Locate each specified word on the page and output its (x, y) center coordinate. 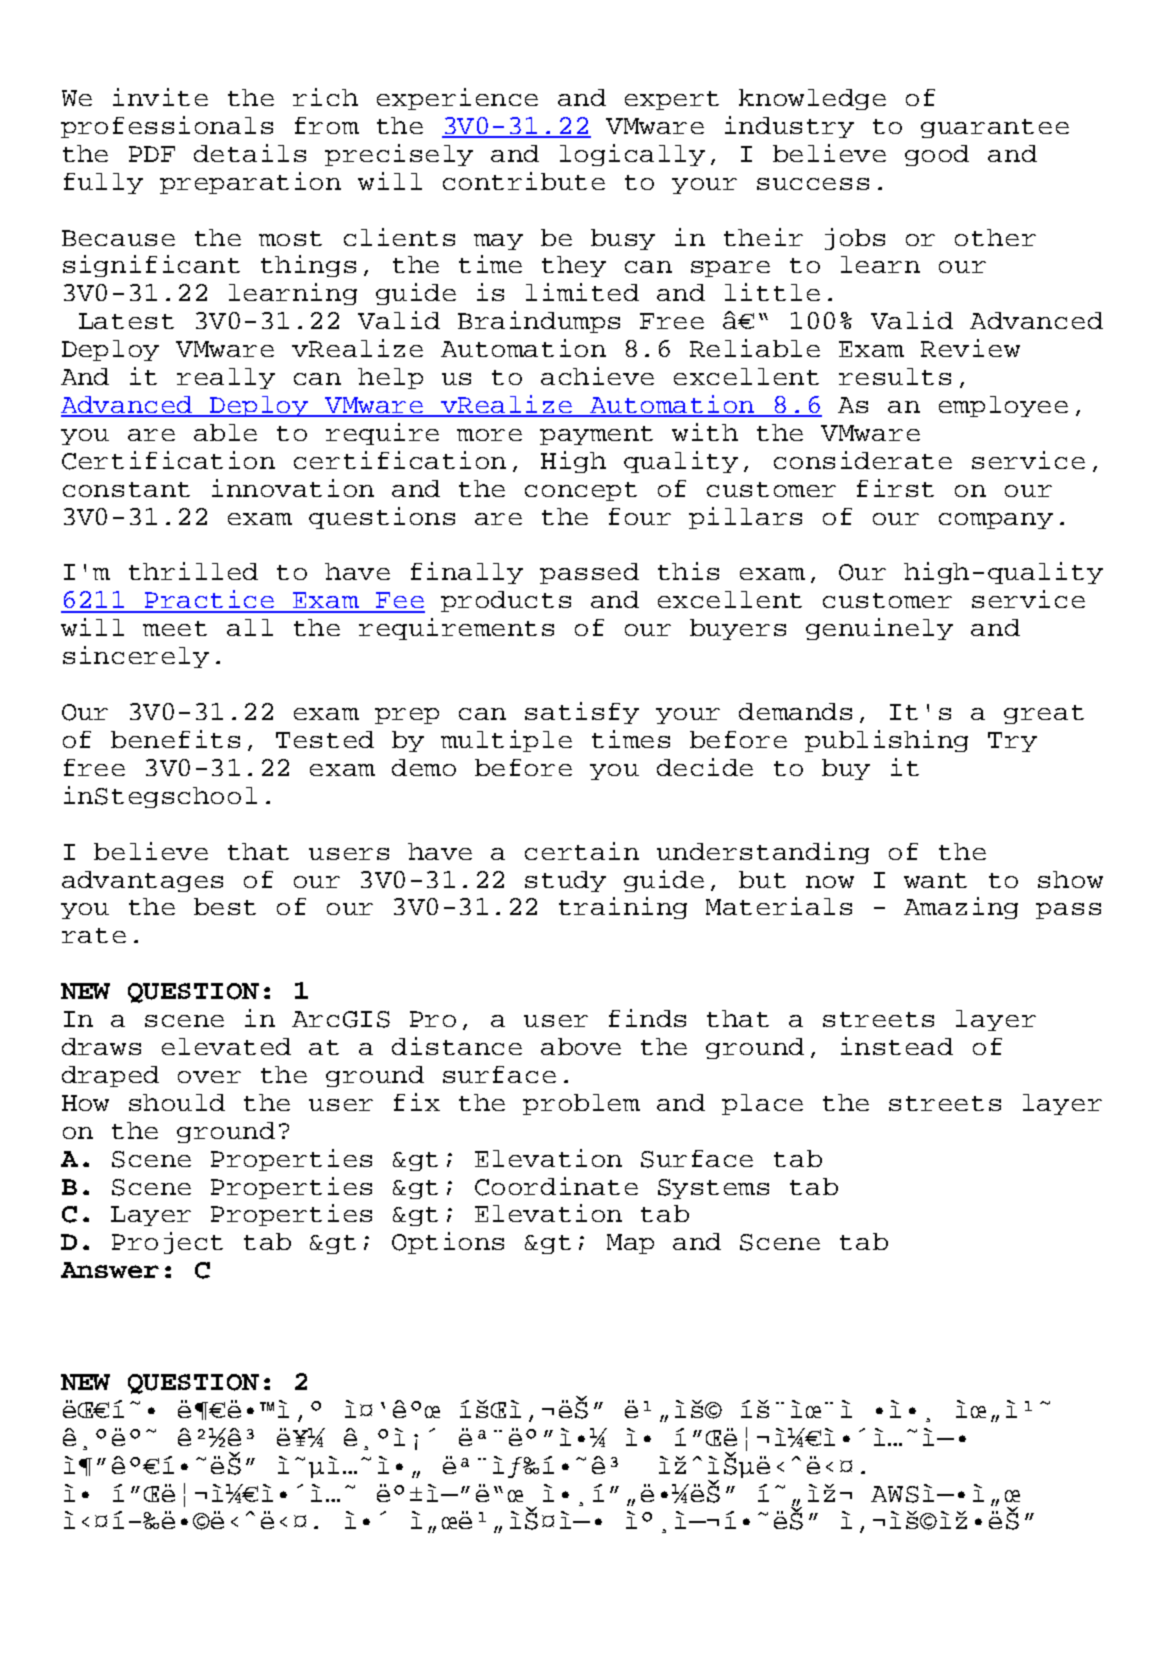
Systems (713, 1189)
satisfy (582, 713)
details (250, 153)
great (1044, 714)
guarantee (995, 128)
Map (630, 1244)
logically (632, 155)
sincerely (136, 657)
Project (167, 1243)
